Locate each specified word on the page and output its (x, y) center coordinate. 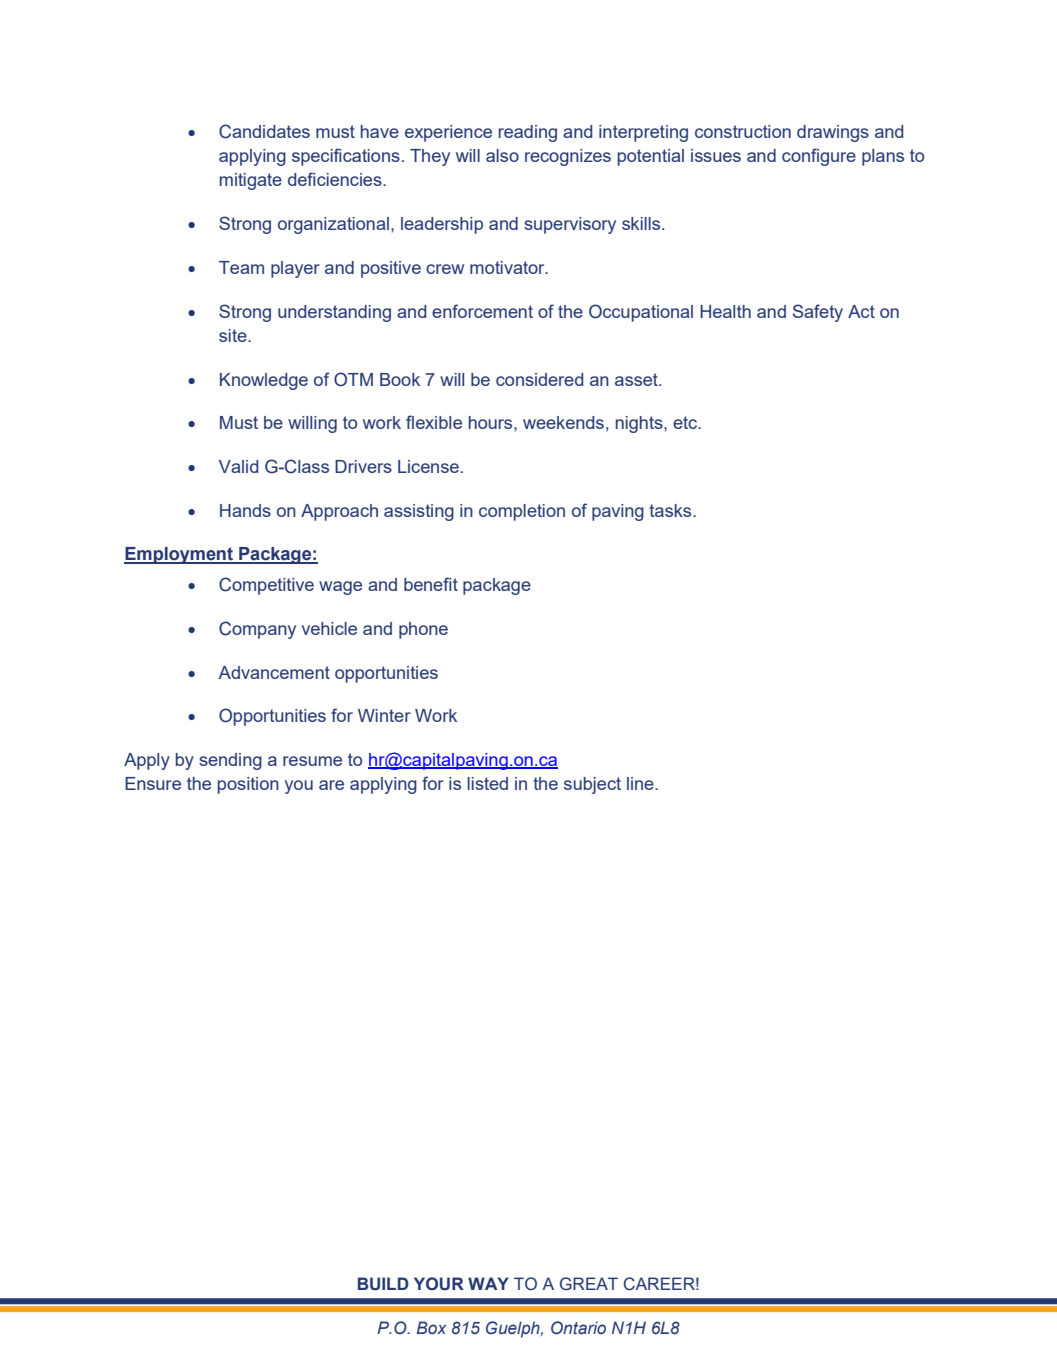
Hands (245, 510)
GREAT (589, 1284)
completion (522, 512)
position (248, 785)
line (641, 783)
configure (819, 157)
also (502, 155)
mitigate (251, 181)
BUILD (383, 1284)
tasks (671, 510)
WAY (488, 1283)
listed (487, 783)
